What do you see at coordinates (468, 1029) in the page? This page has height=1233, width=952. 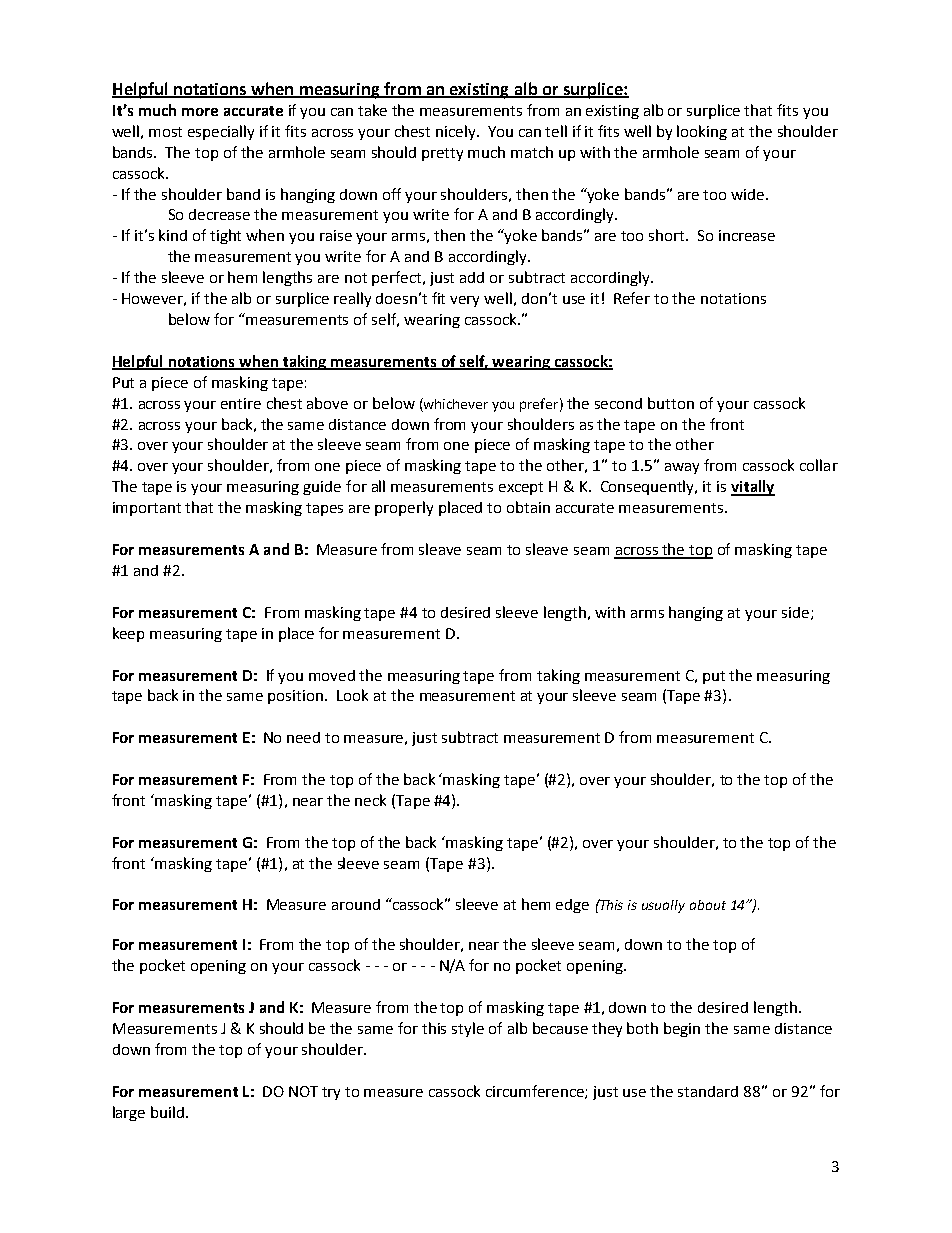 I see `style` at bounding box center [468, 1029].
